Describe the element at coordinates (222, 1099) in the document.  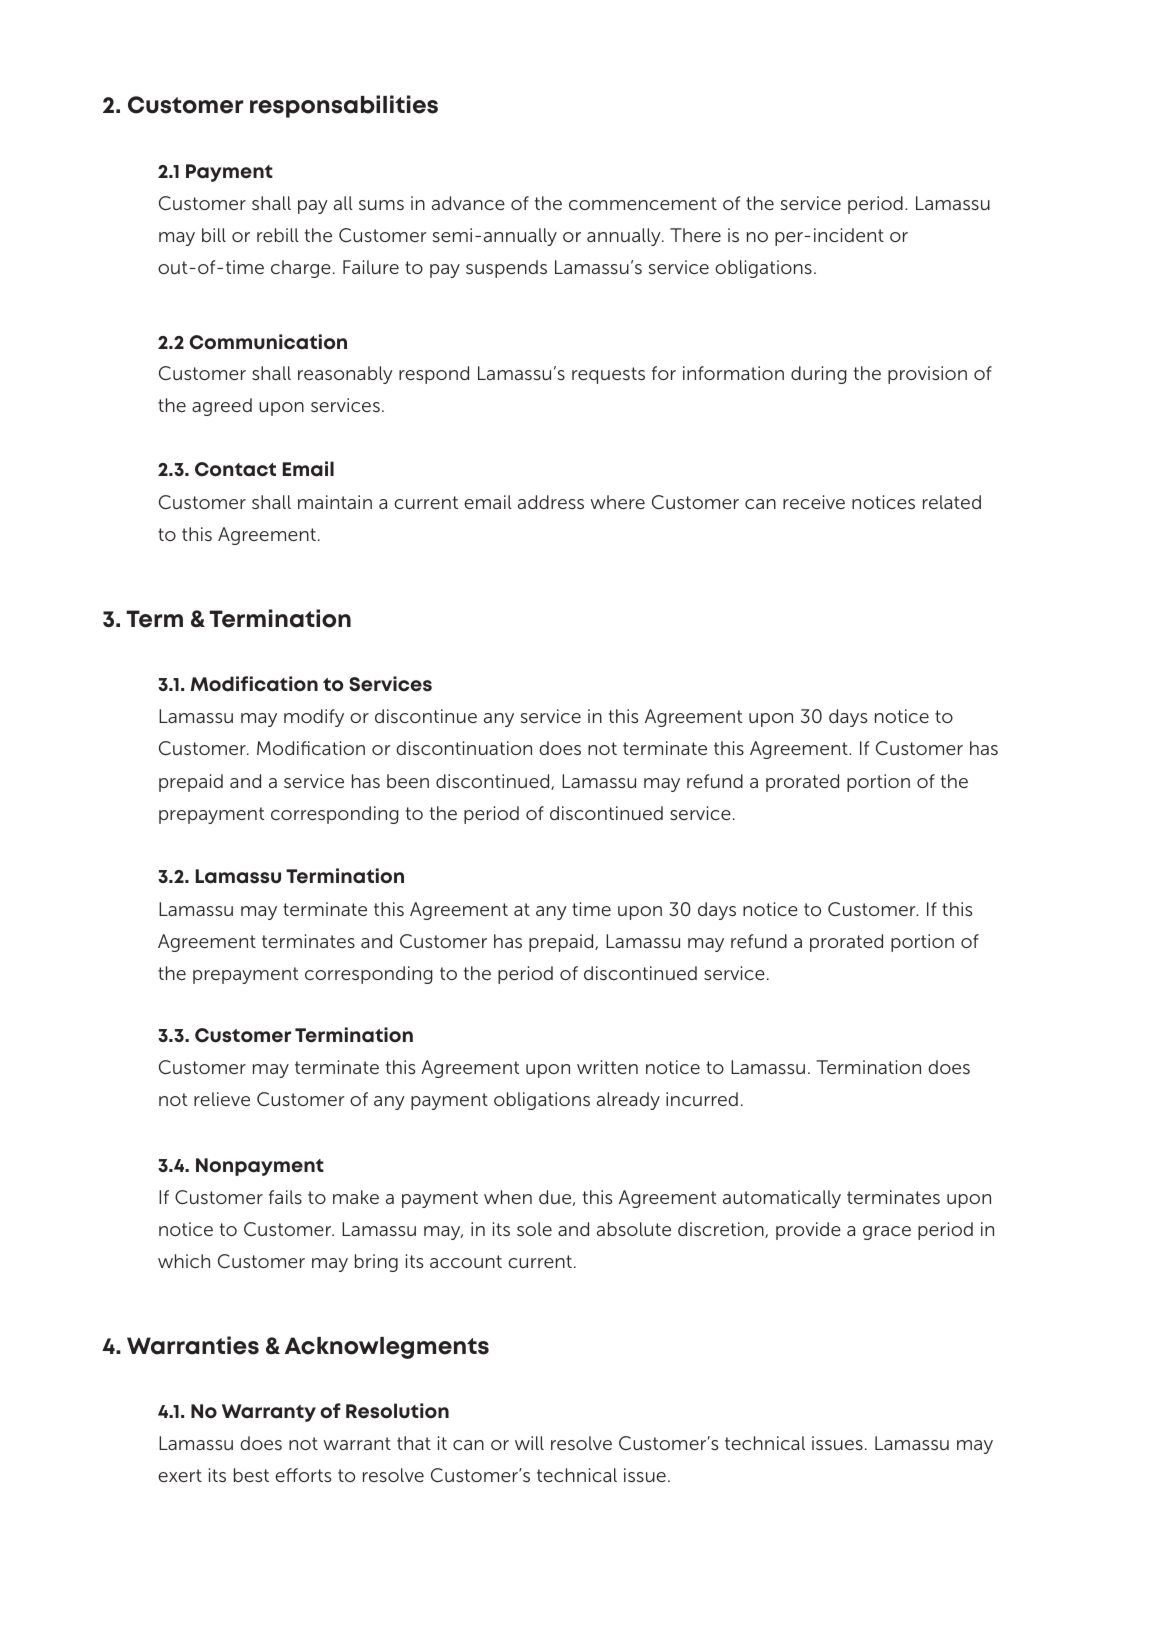
I see `relieve` at that location.
